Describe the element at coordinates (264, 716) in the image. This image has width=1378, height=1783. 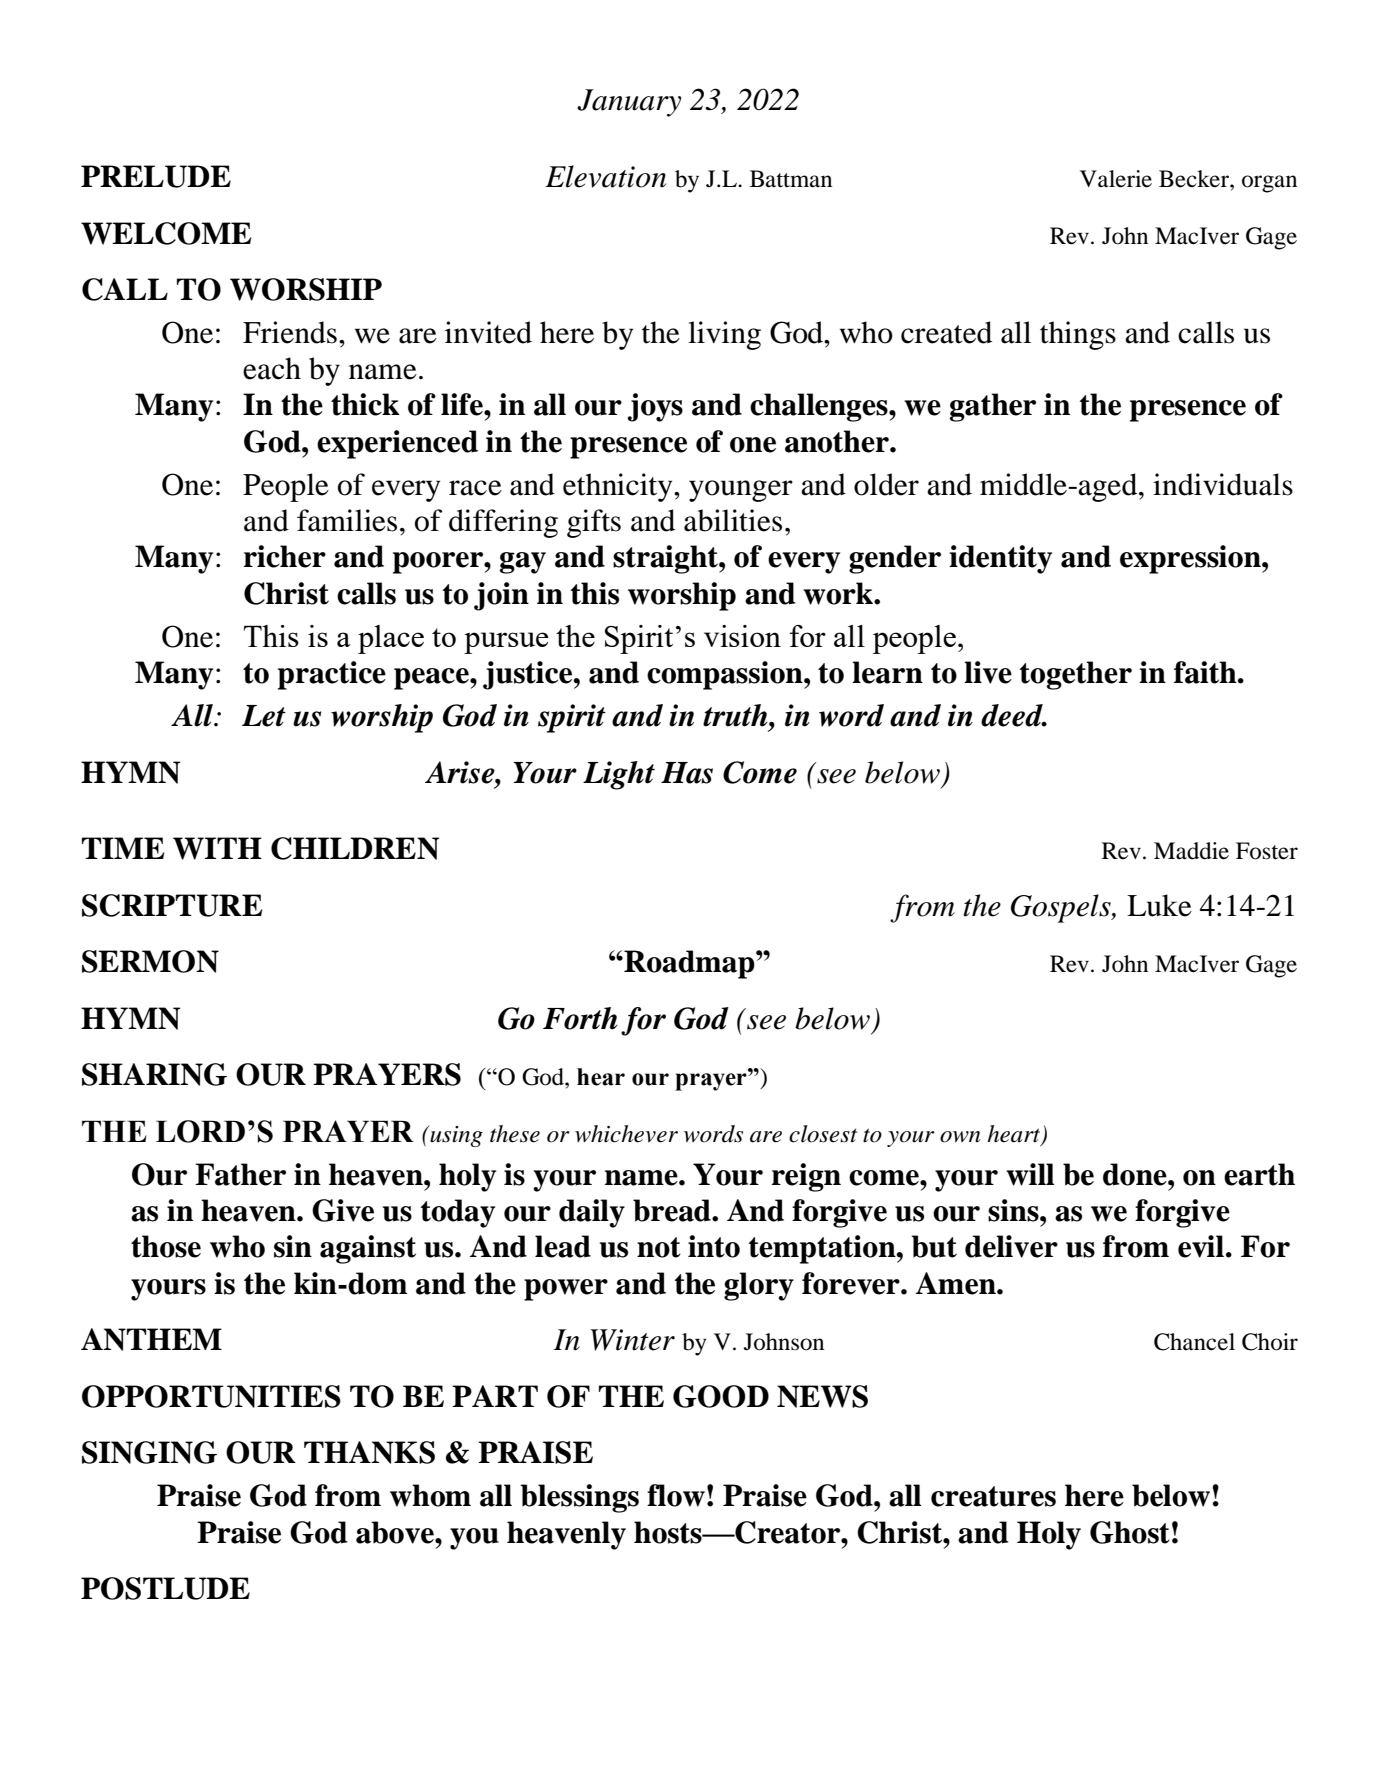
I see `Let` at that location.
